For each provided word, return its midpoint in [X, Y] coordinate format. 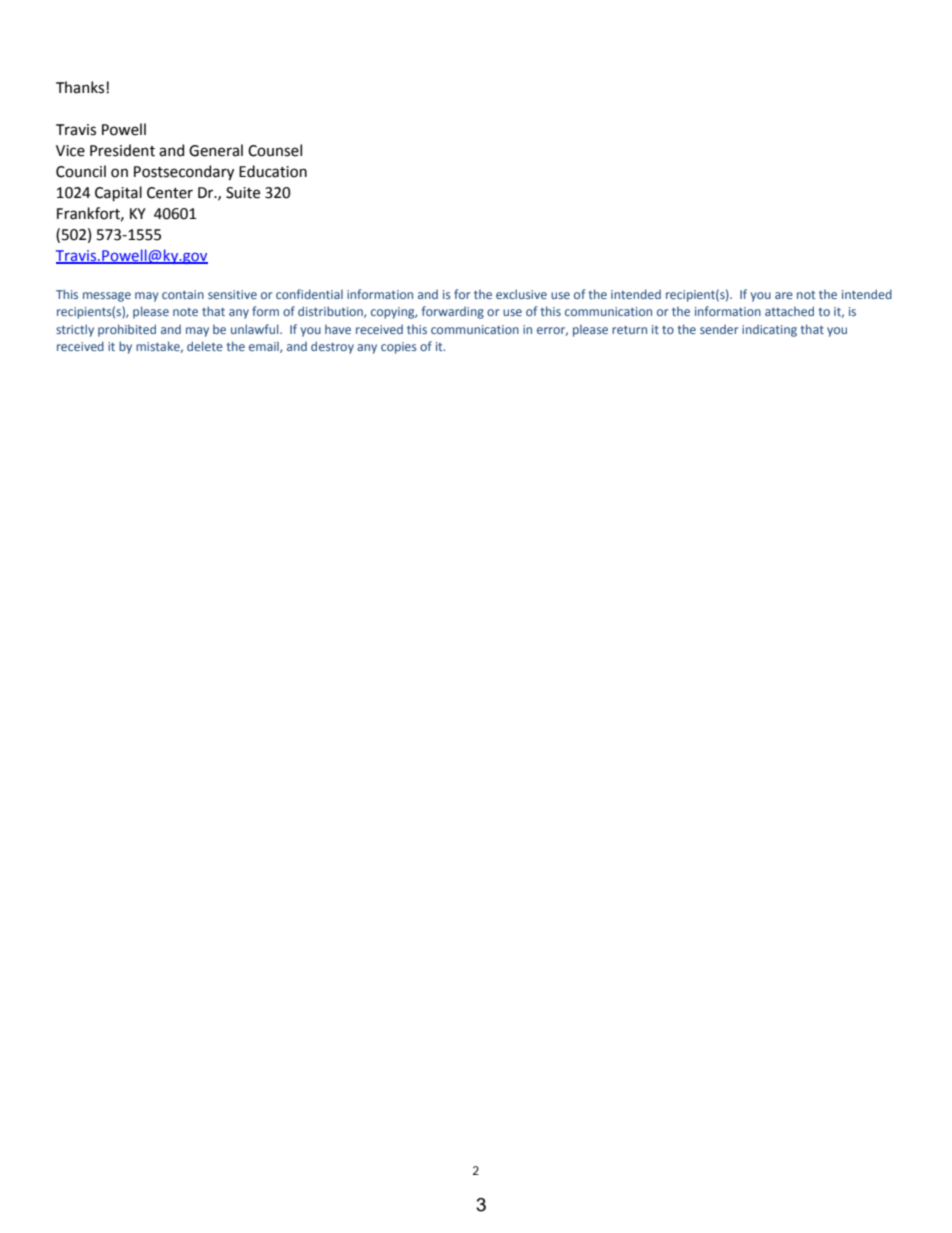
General [216, 150]
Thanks [81, 87]
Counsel [275, 150]
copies [399, 348]
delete [205, 346]
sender [719, 329]
